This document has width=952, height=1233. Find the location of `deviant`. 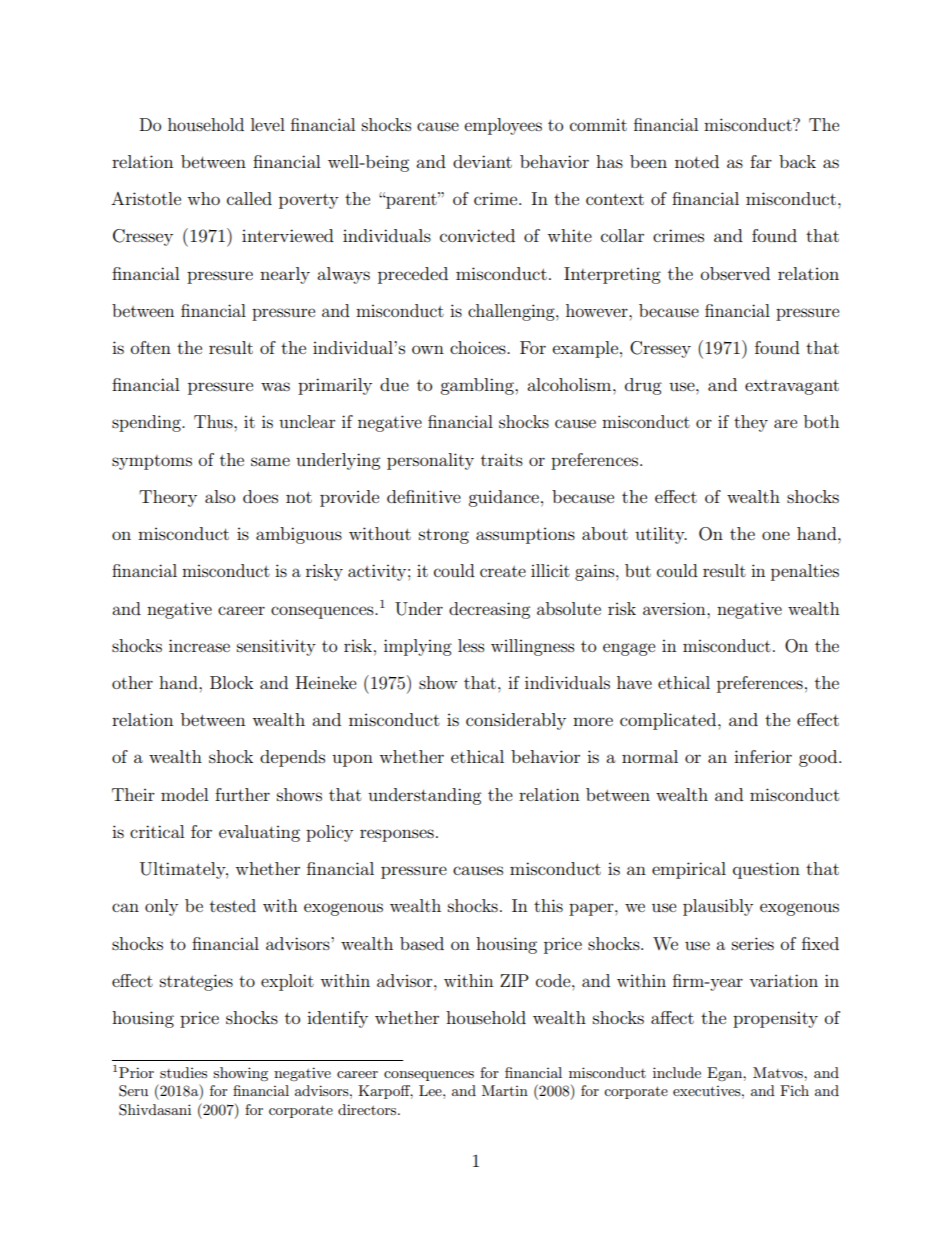

deviant is located at coordinates (482, 161).
